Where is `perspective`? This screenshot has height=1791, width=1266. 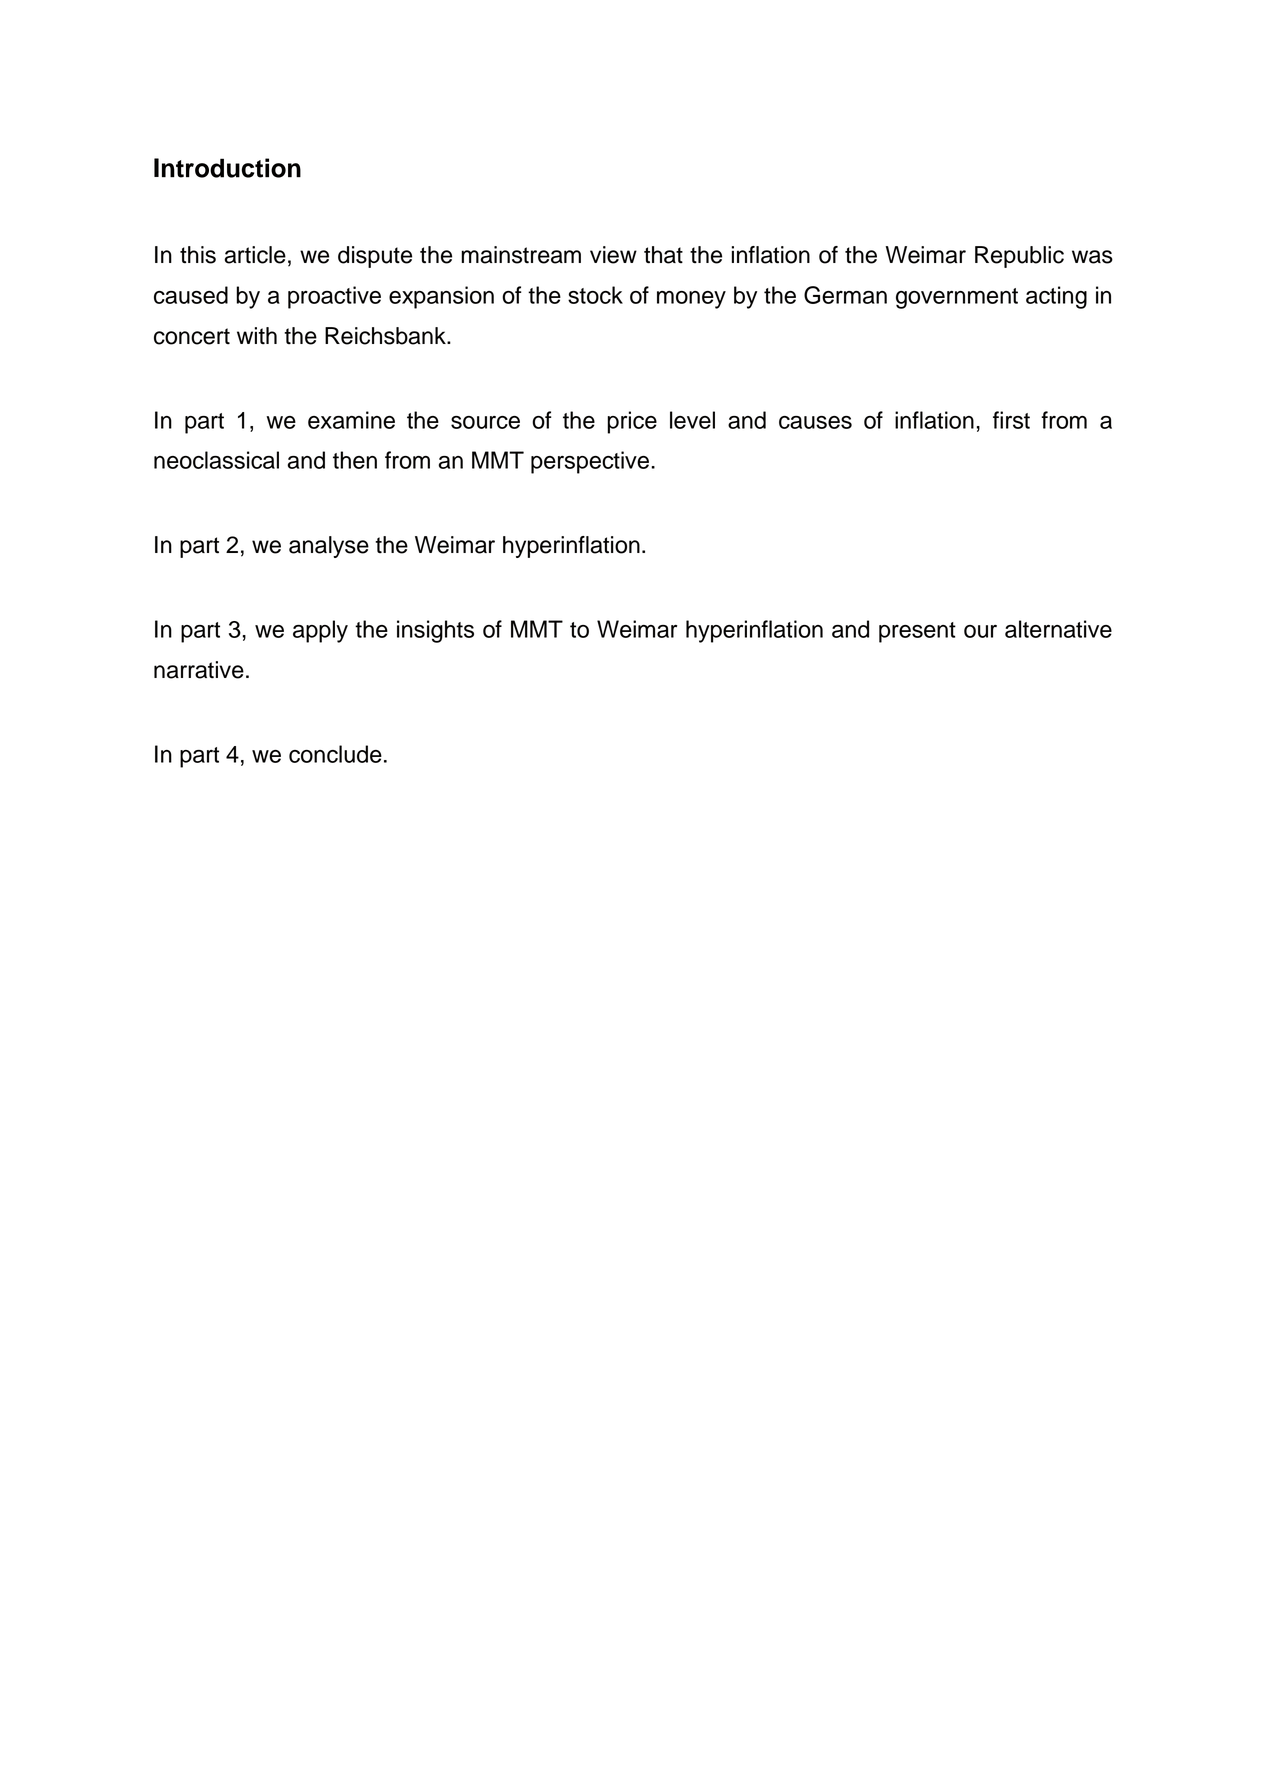
perspective is located at coordinates (590, 462).
